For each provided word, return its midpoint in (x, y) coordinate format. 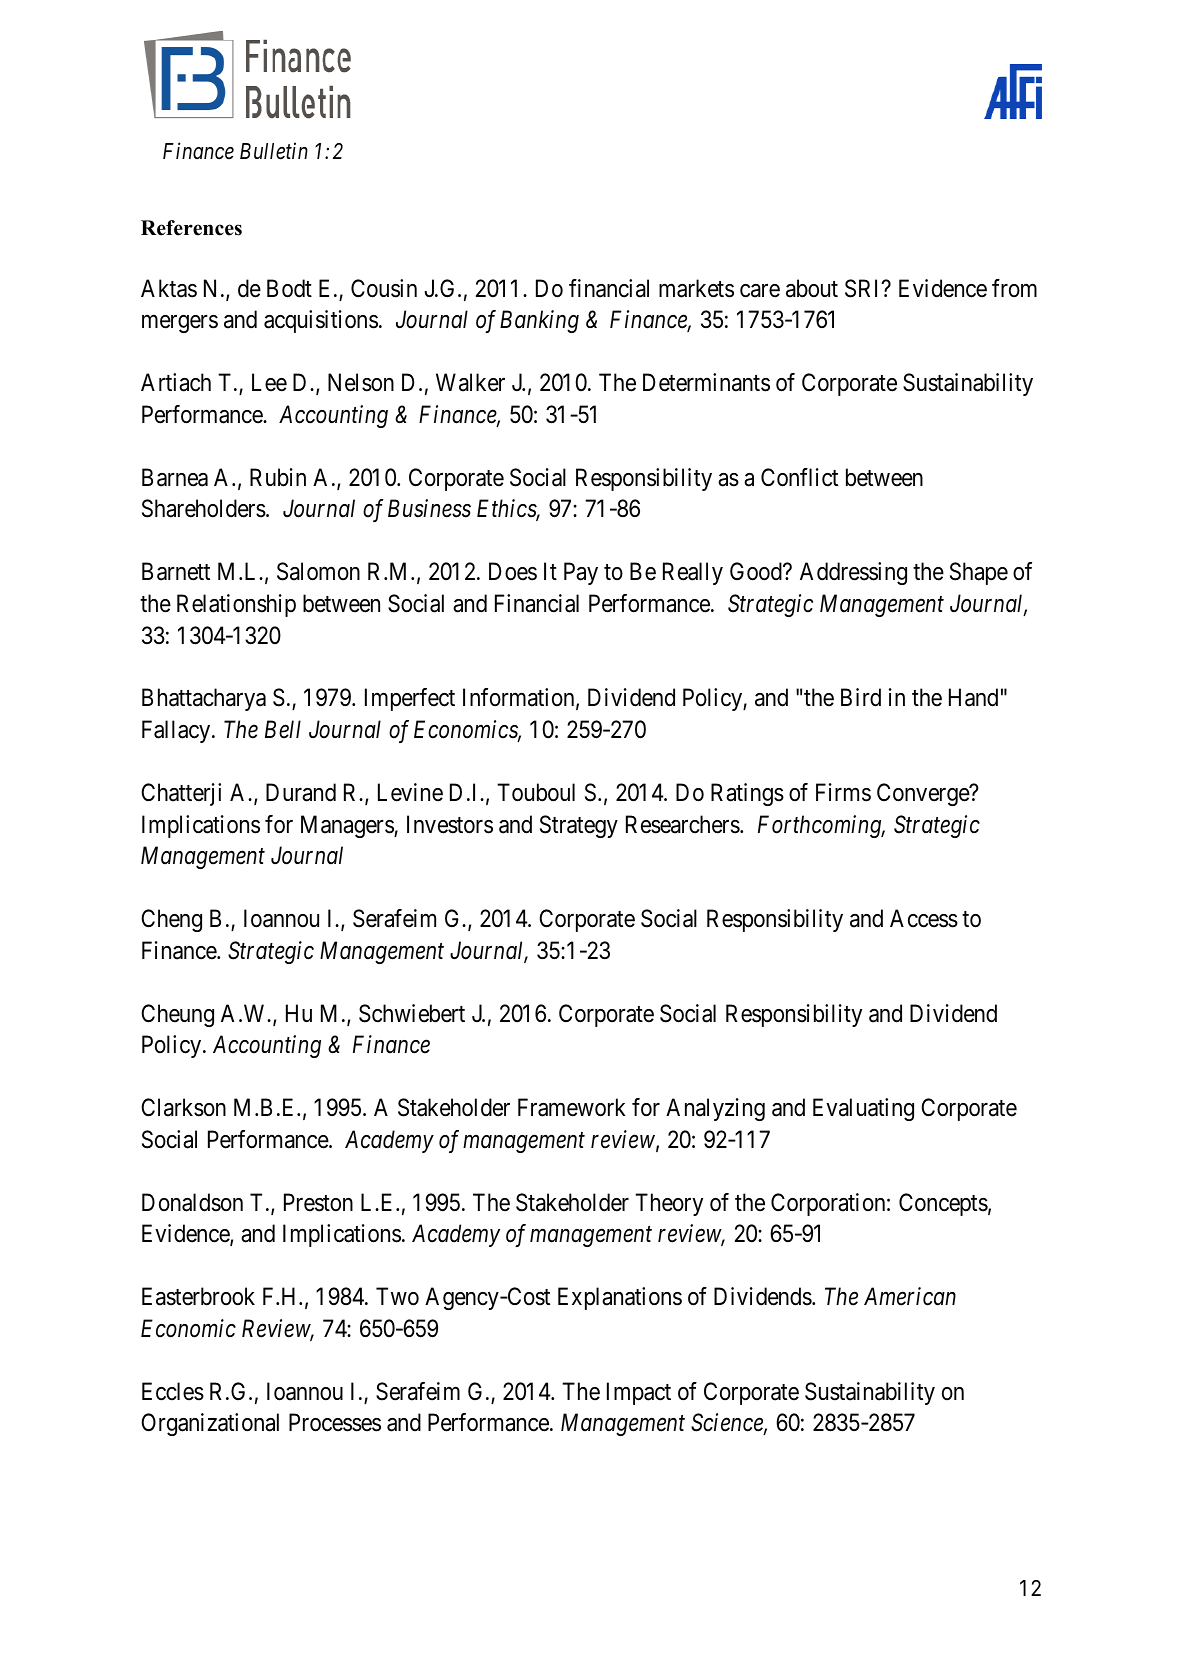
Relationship (236, 605)
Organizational (210, 1424)
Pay (581, 574)
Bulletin (274, 151)
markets (696, 288)
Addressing (853, 573)
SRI (864, 288)
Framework (572, 1107)
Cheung (177, 1015)
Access (924, 918)
